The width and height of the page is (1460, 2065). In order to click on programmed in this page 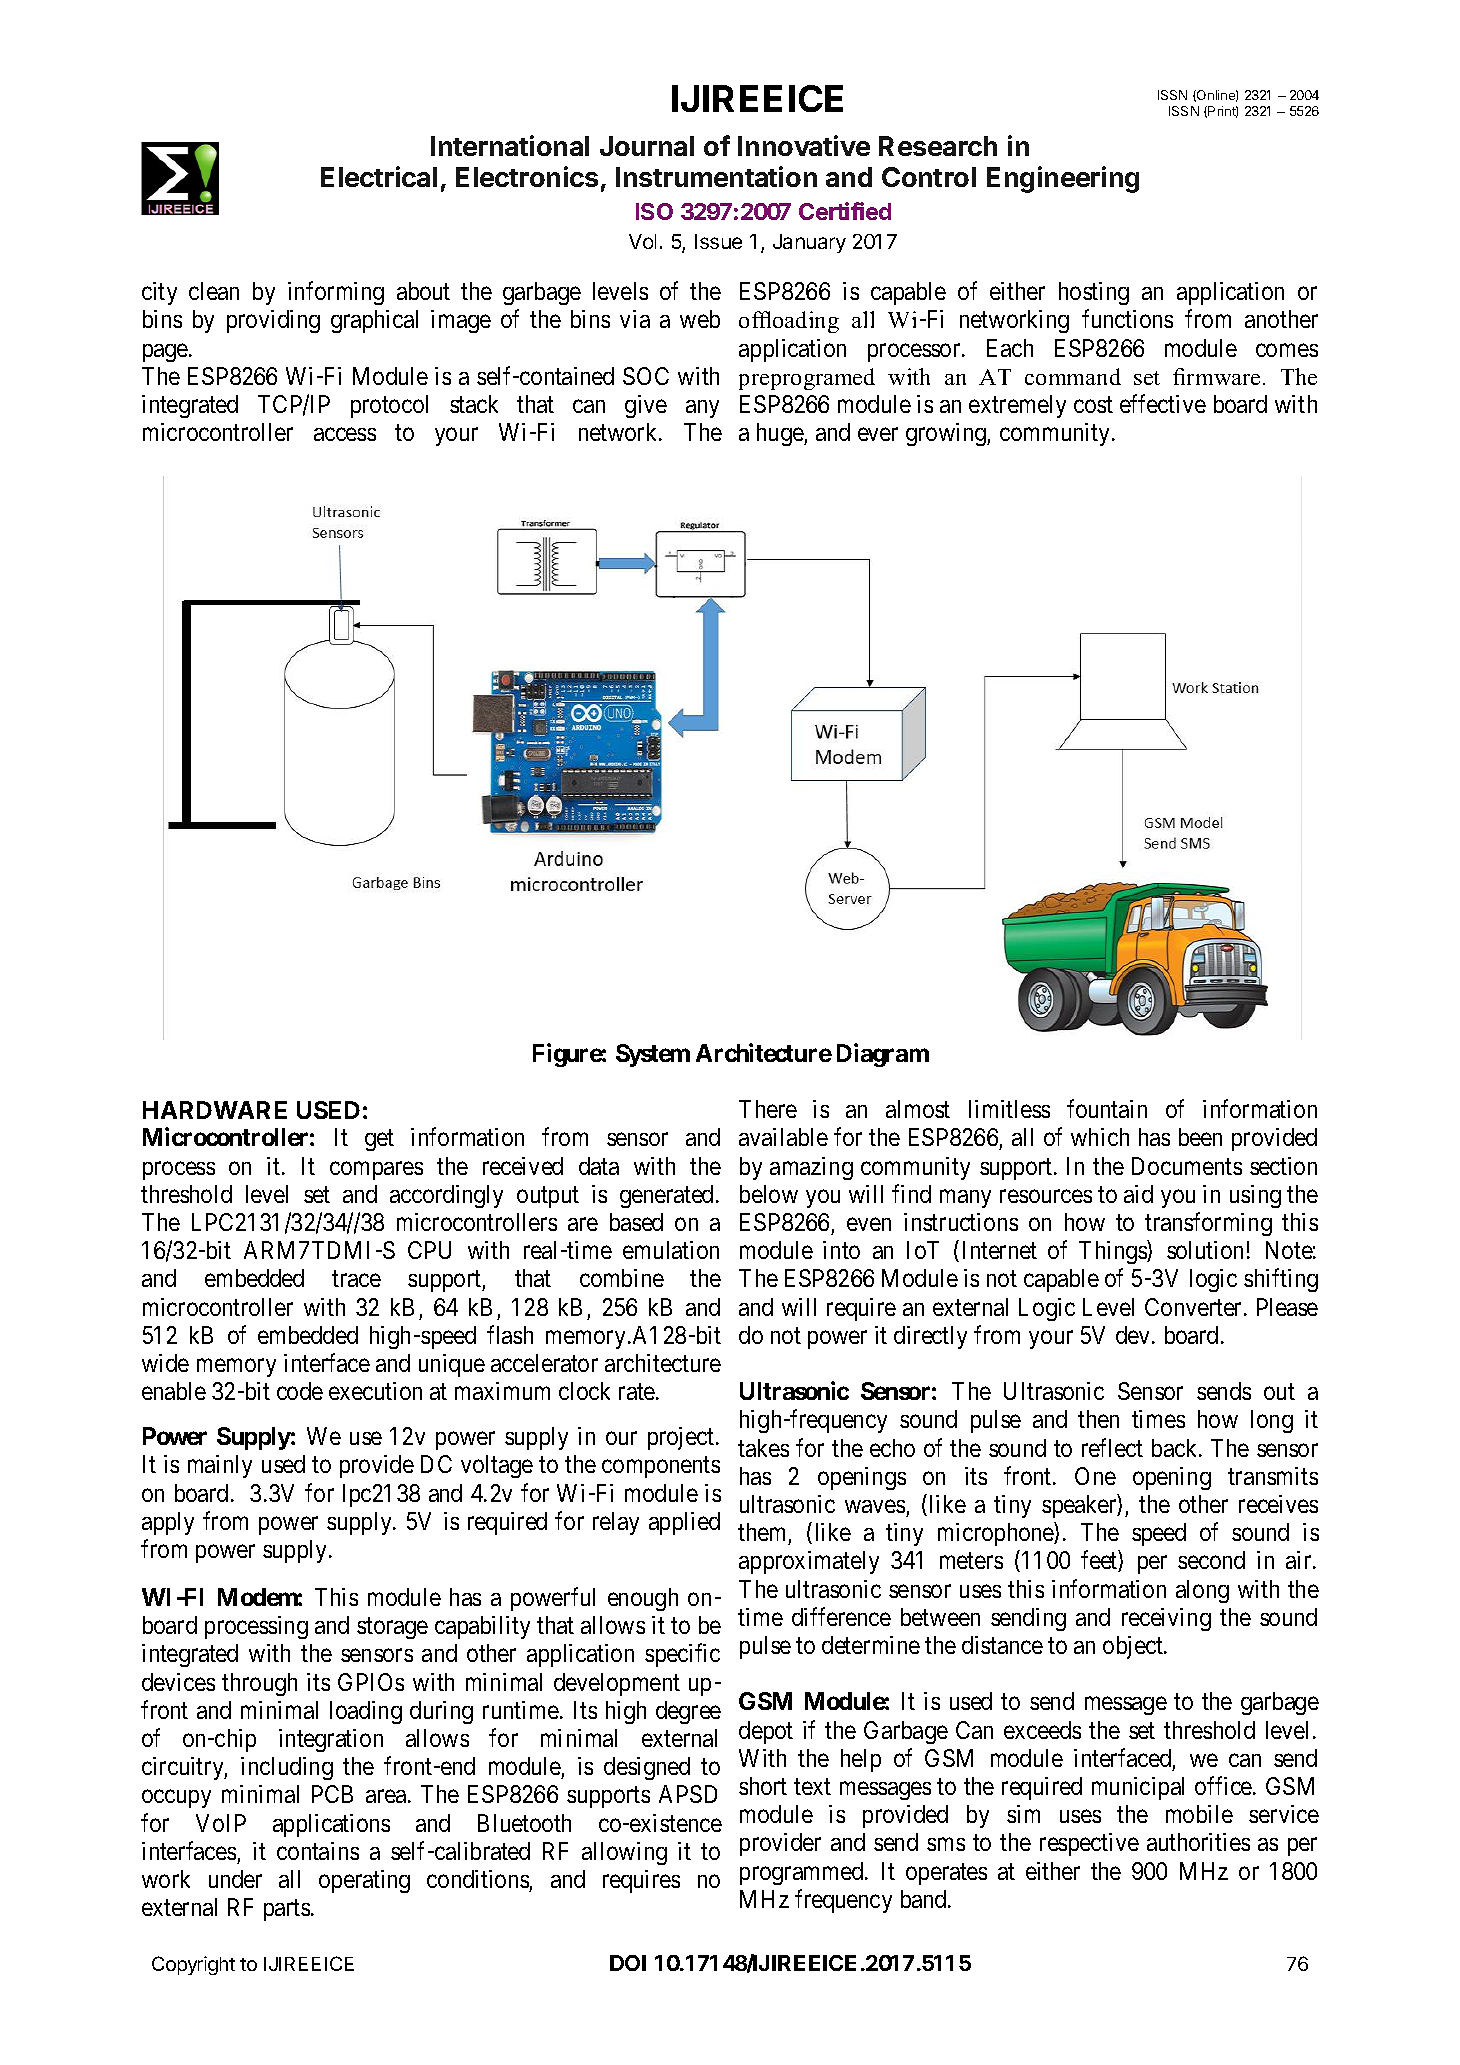, I will do `click(803, 1873)`.
